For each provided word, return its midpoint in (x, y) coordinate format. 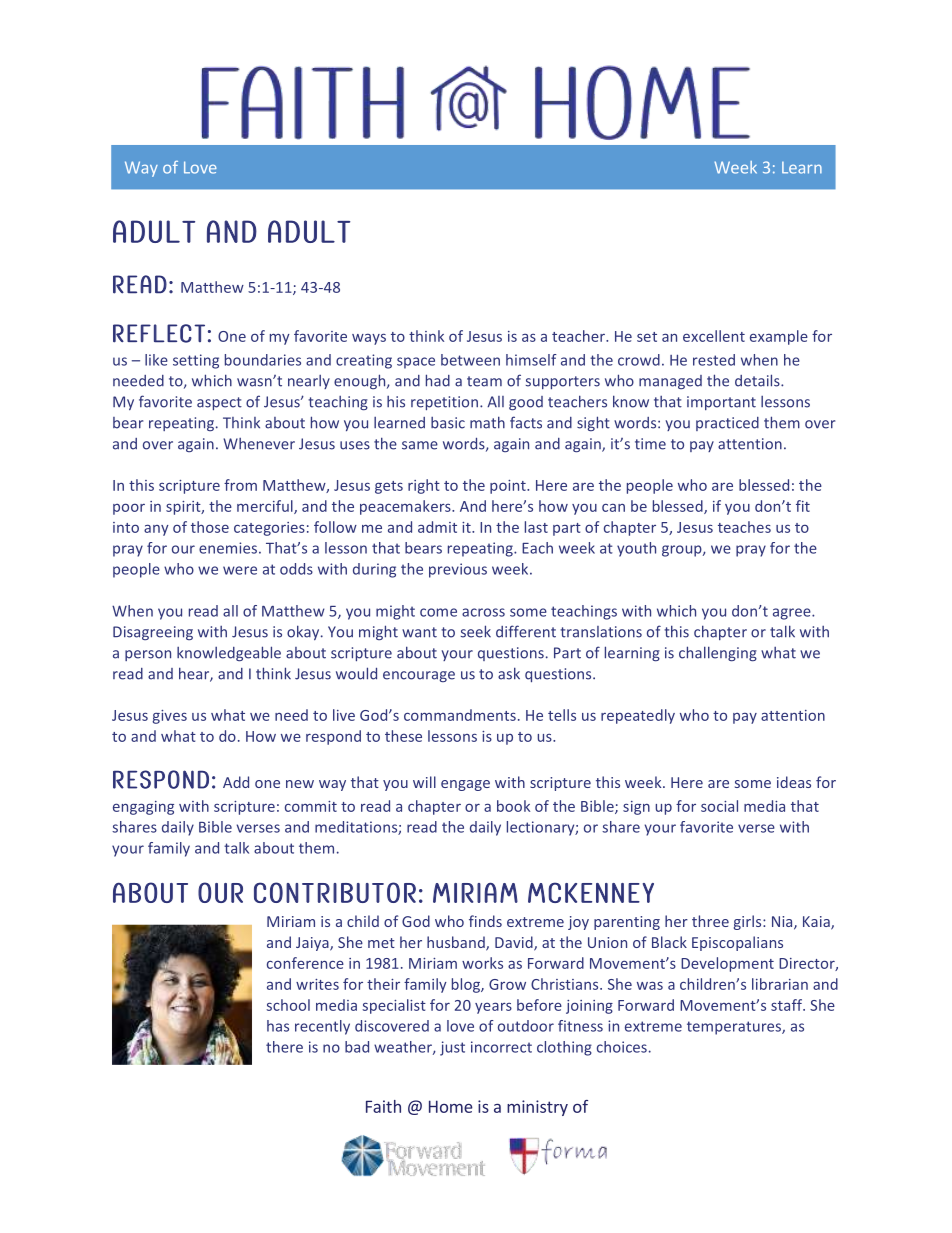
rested (714, 360)
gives (169, 717)
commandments (460, 715)
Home (451, 1106)
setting (196, 361)
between (470, 360)
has (278, 1026)
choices (622, 1047)
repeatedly (638, 716)
